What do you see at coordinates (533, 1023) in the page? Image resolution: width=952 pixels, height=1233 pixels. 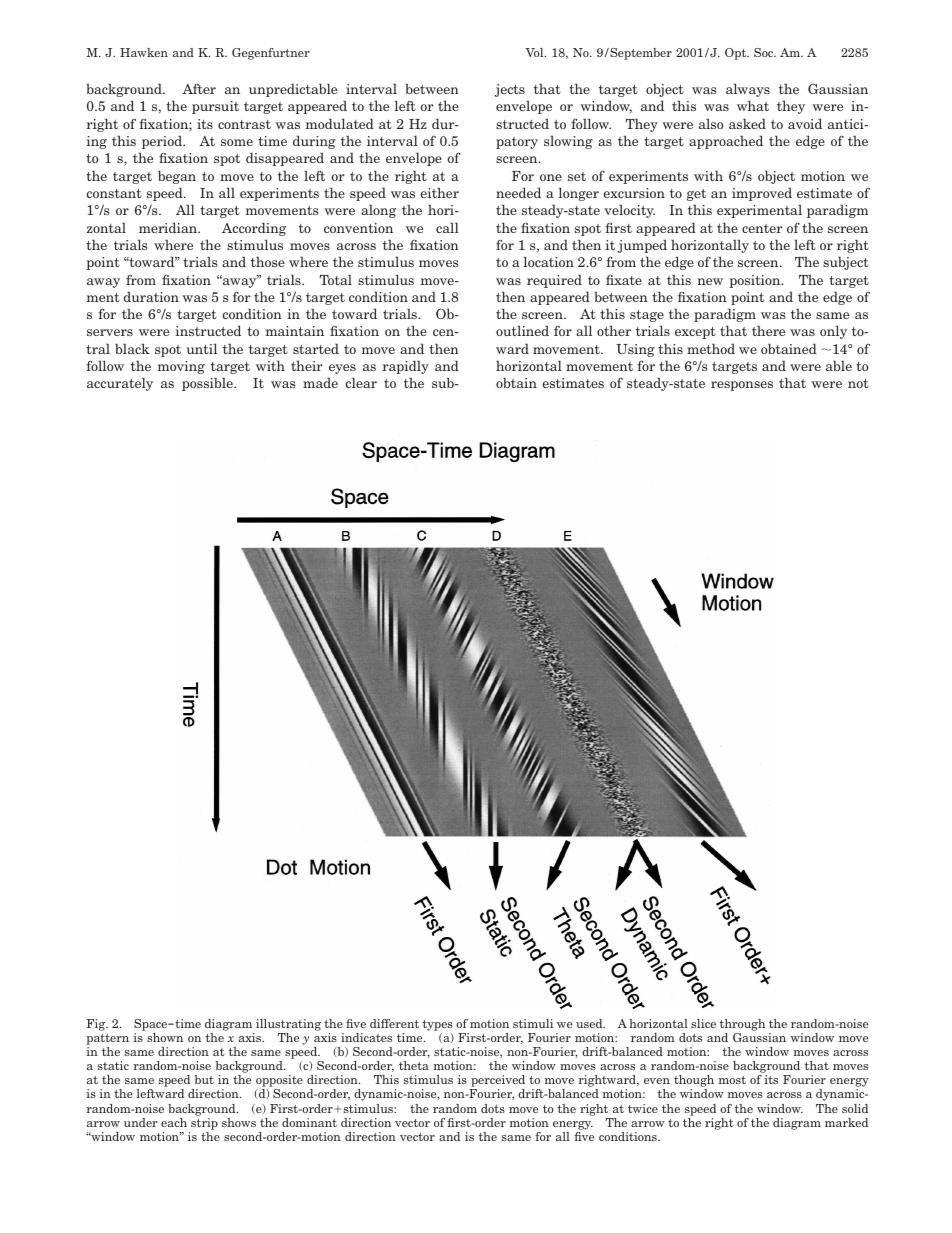 I see `stimuli` at bounding box center [533, 1023].
